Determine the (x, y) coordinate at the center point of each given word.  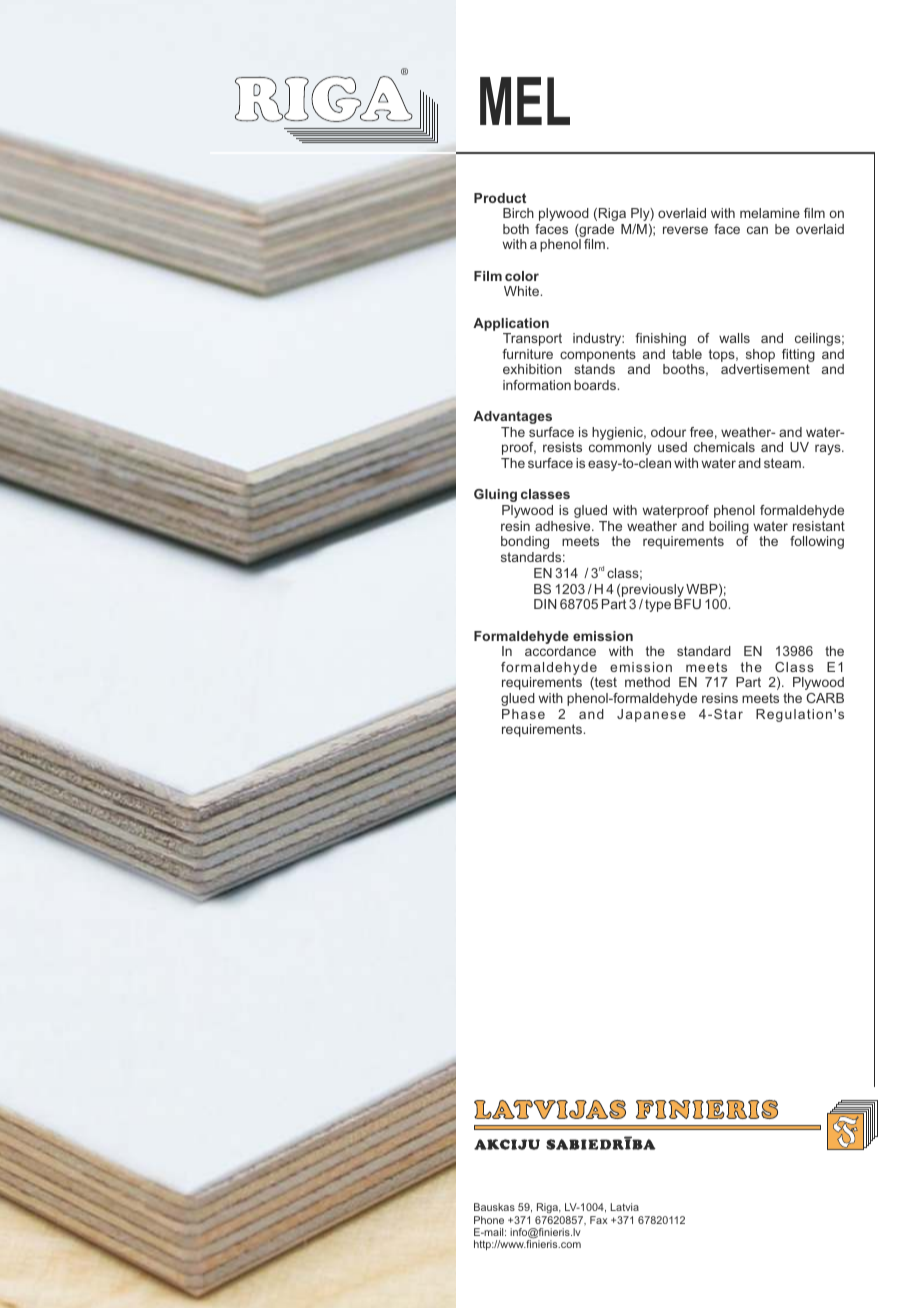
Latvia (625, 1207)
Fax (599, 1220)
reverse (685, 230)
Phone (489, 1220)
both (516, 229)
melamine (770, 213)
